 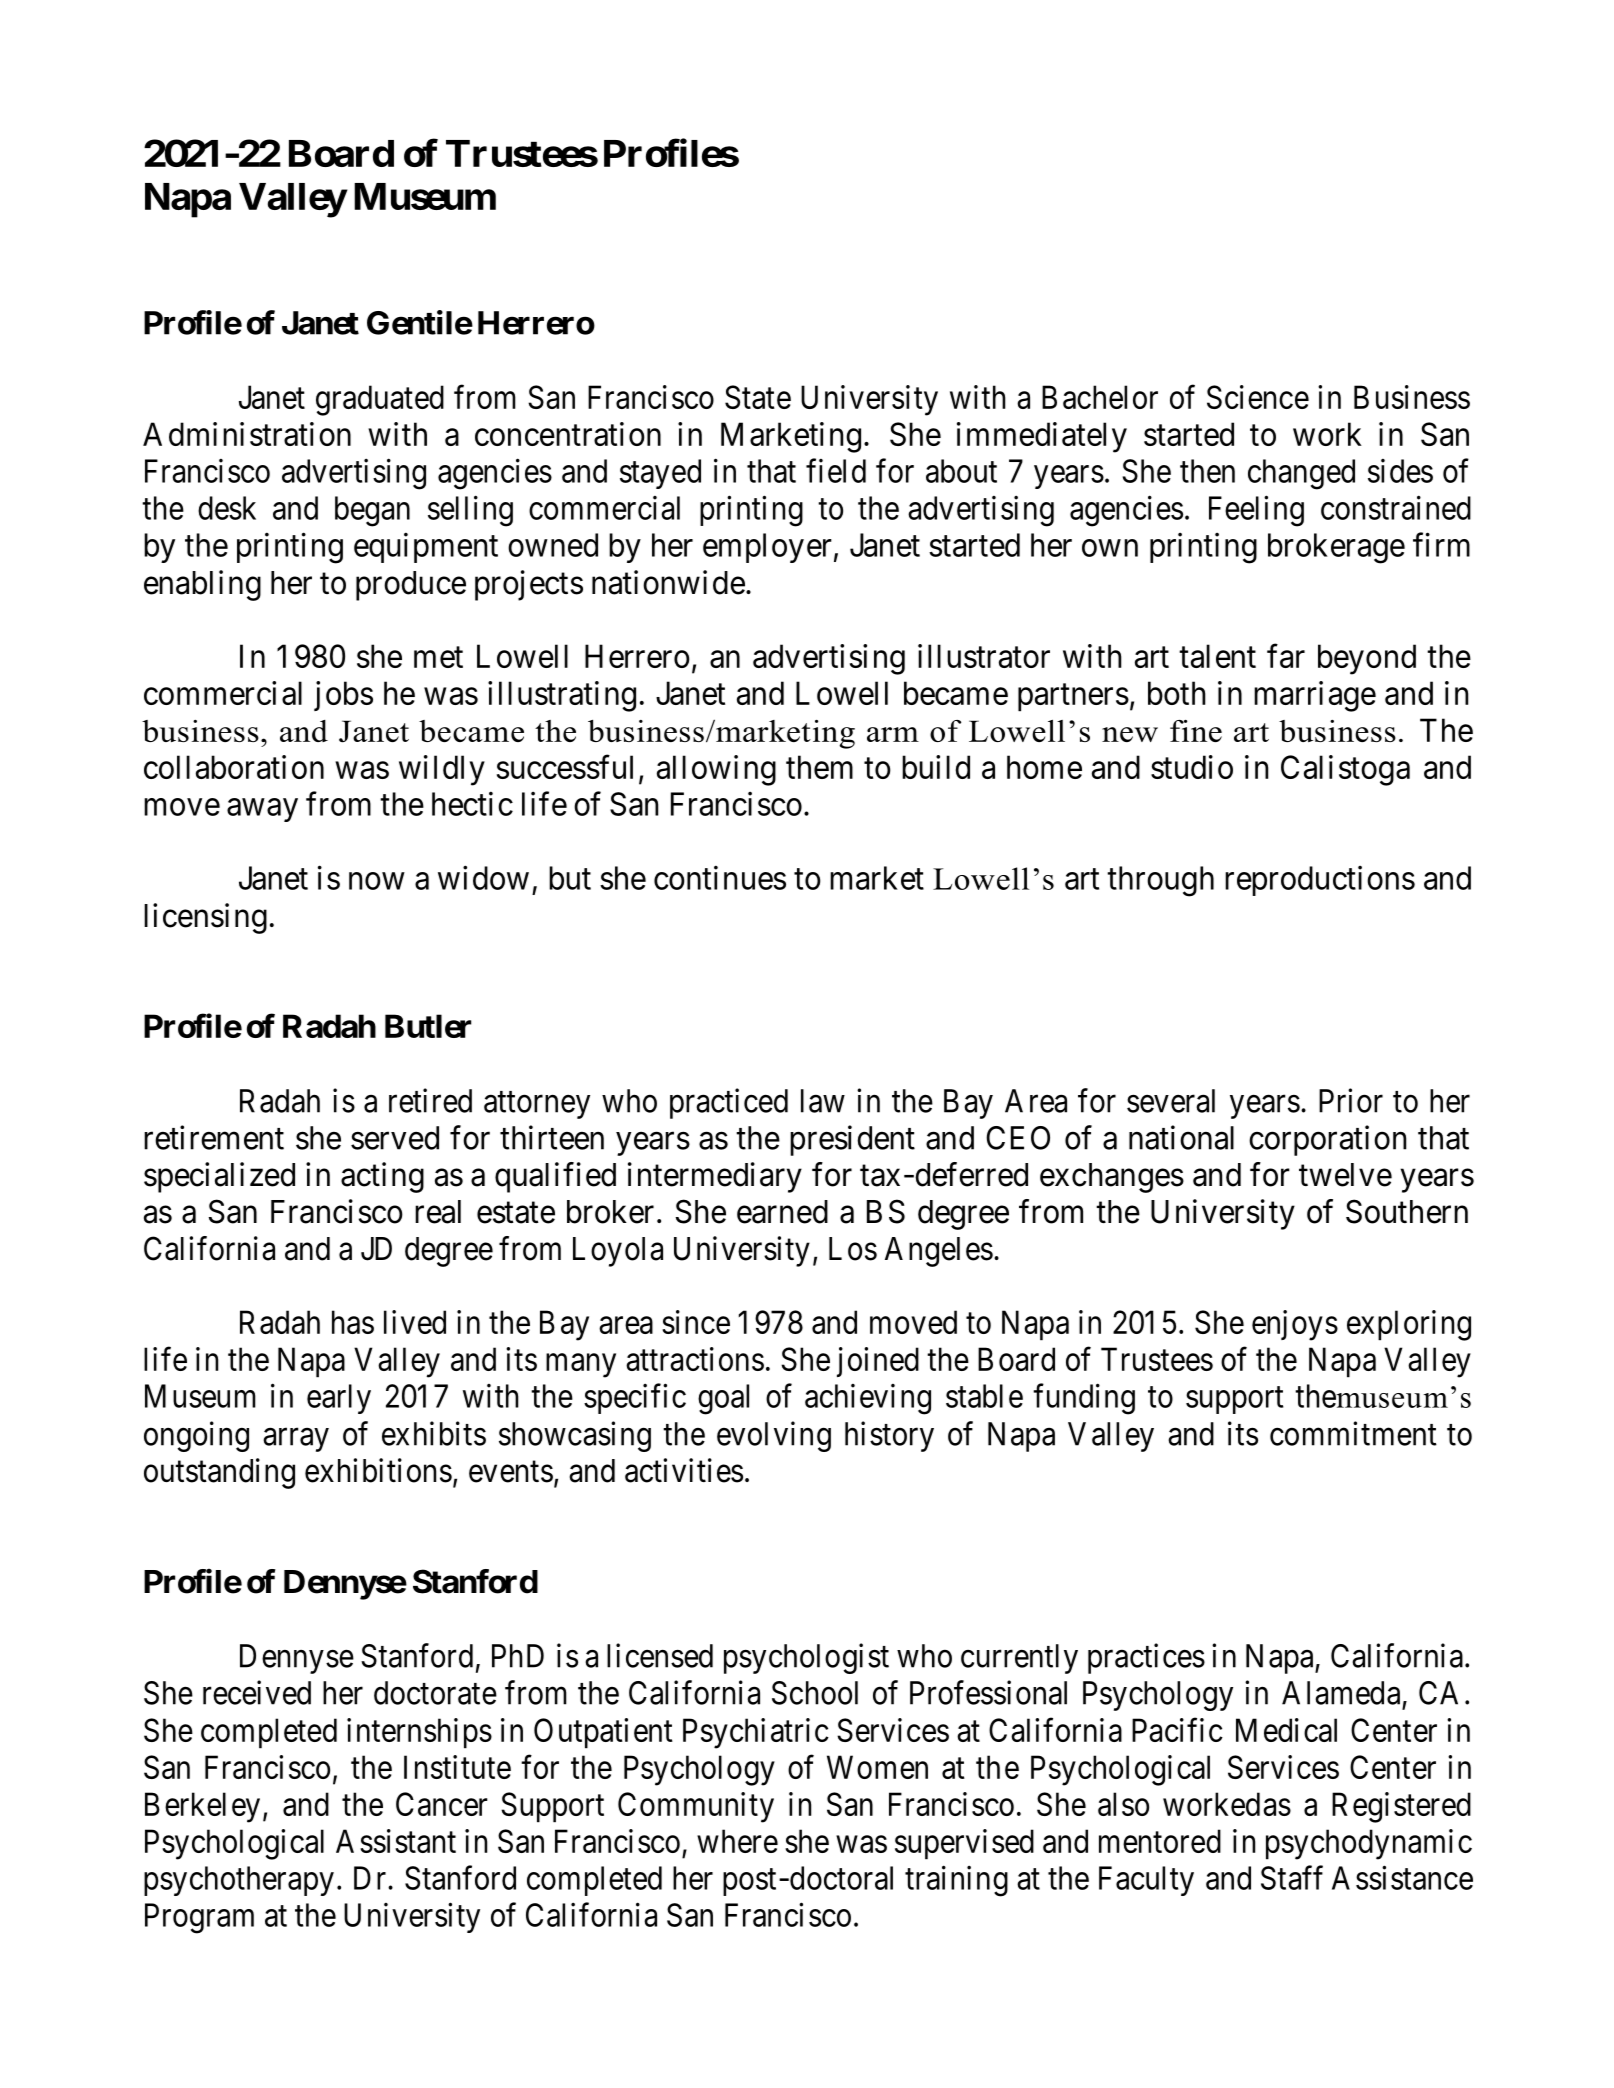 What do you see at coordinates (380, 400) in the screenshot?
I see `graduated` at bounding box center [380, 400].
